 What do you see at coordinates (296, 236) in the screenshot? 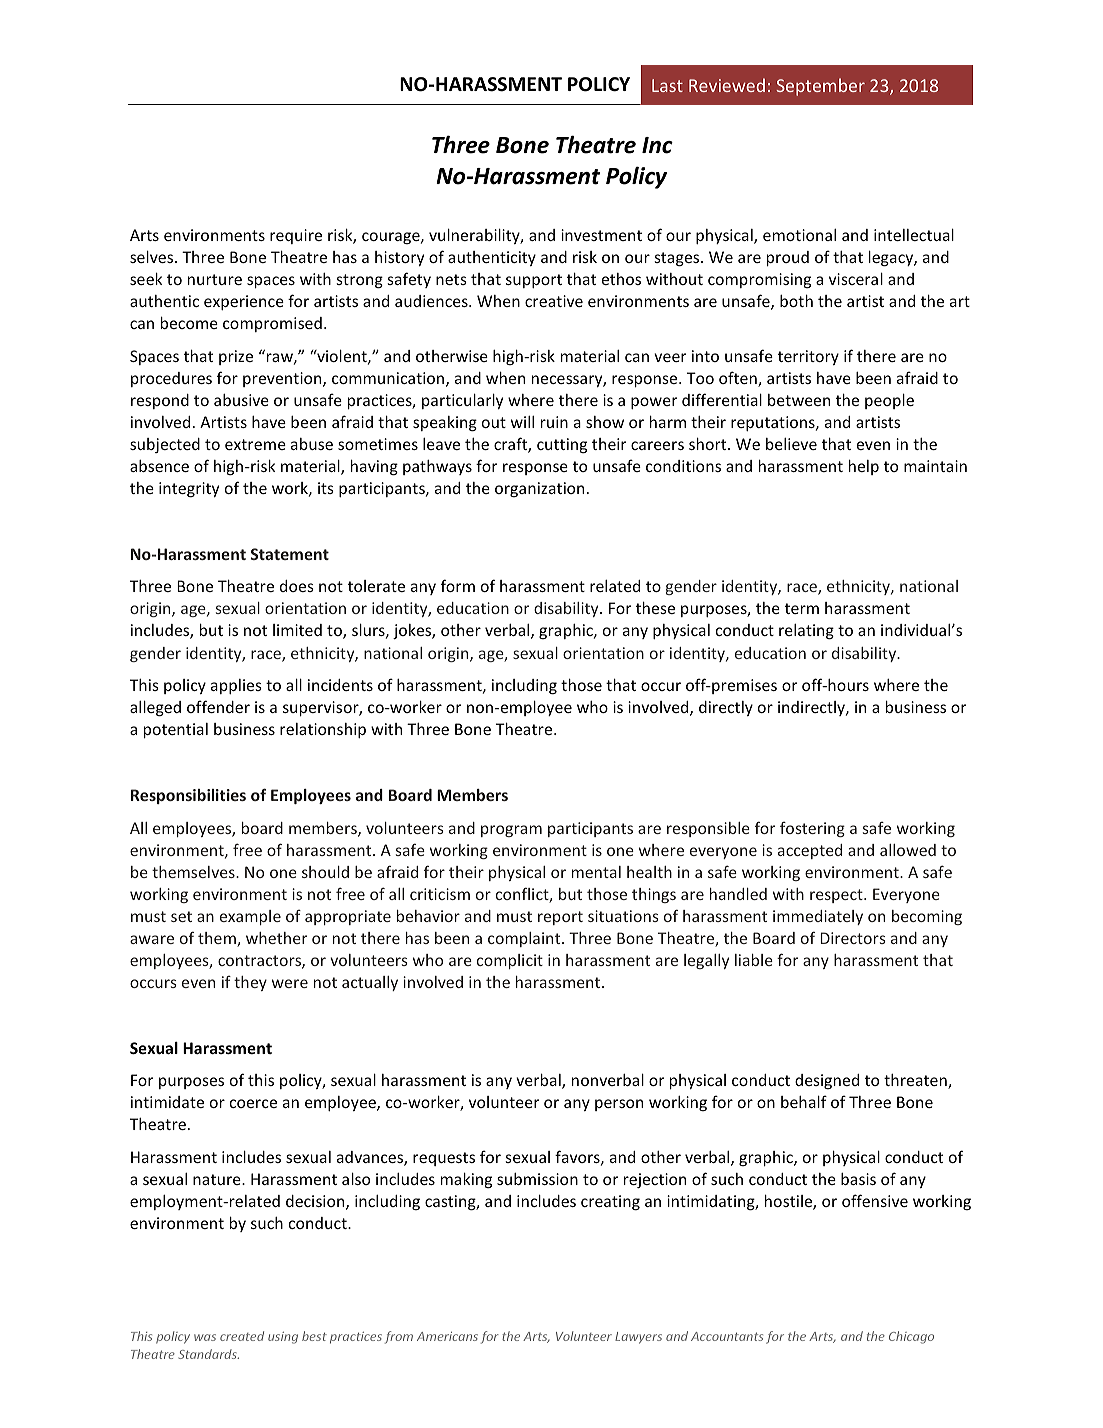
I see `require` at bounding box center [296, 236].
